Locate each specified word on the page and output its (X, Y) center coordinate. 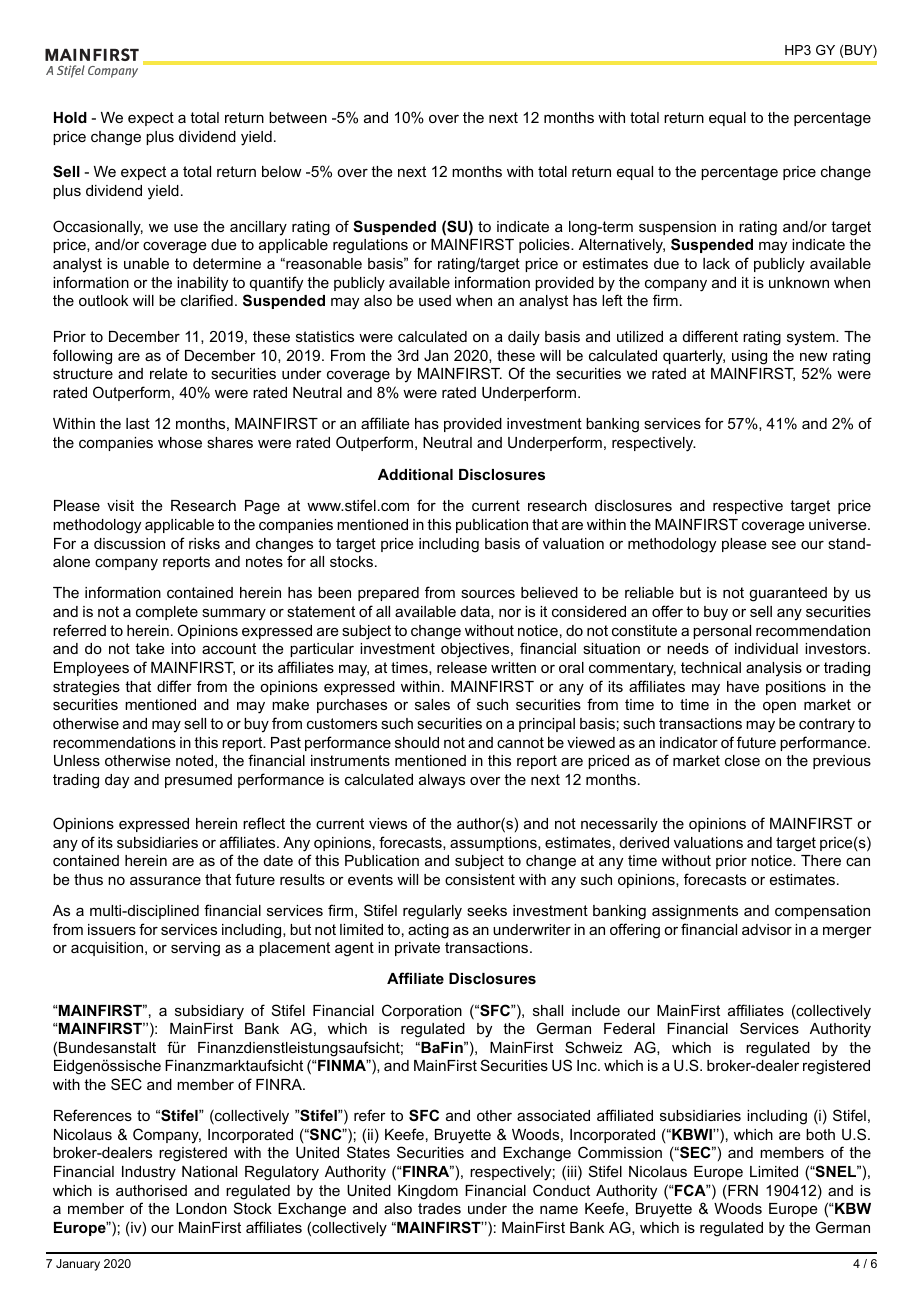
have (743, 686)
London (201, 1208)
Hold (70, 117)
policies (545, 246)
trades (439, 1208)
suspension (677, 228)
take (150, 648)
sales (432, 704)
